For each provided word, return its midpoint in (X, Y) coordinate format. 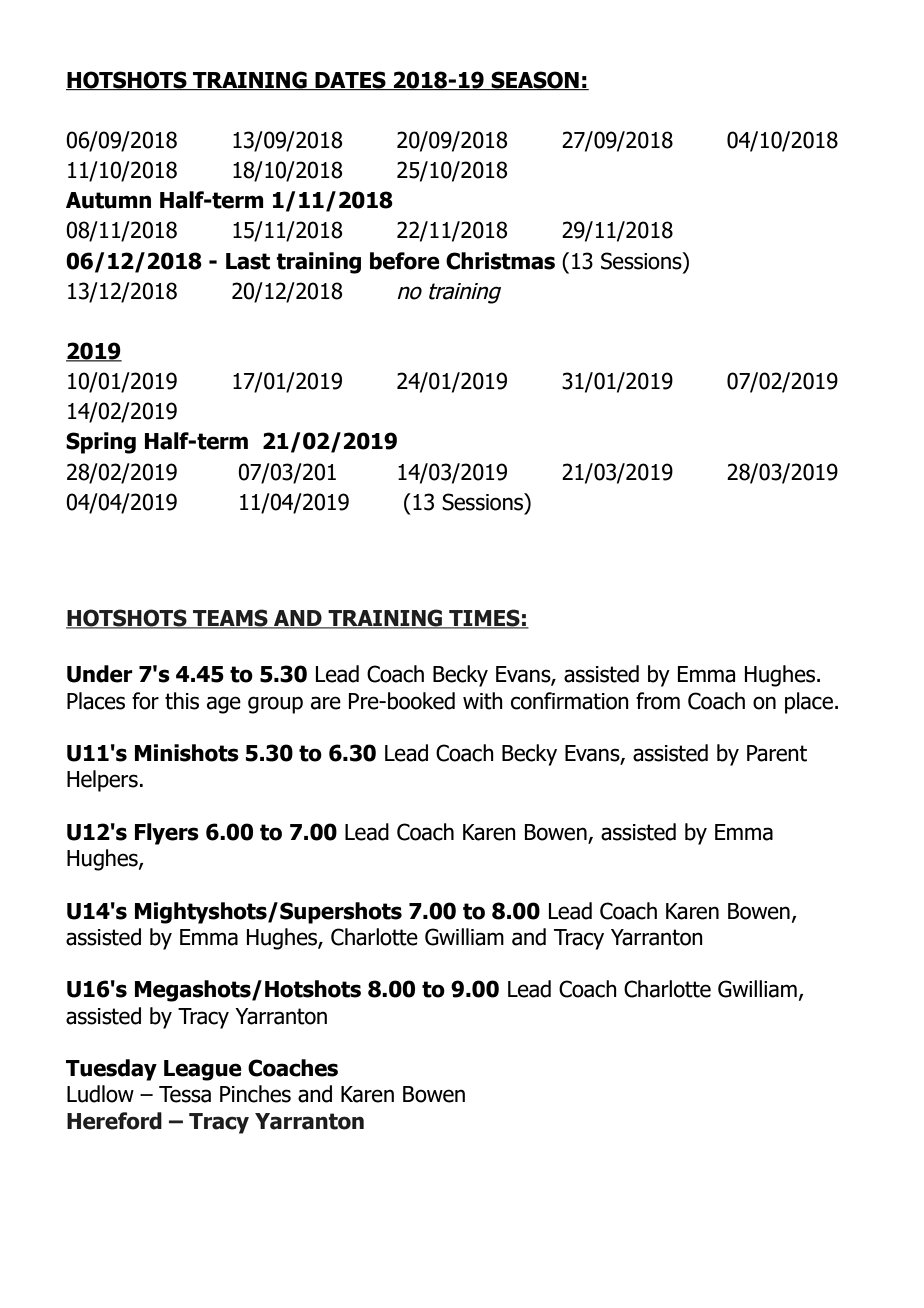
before (405, 261)
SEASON (535, 80)
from (658, 701)
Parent (777, 753)
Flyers (167, 834)
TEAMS (230, 619)
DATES (350, 80)
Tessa (185, 1094)
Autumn (108, 200)
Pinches (255, 1094)
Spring (101, 443)
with (483, 701)
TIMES (484, 619)
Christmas (500, 261)
